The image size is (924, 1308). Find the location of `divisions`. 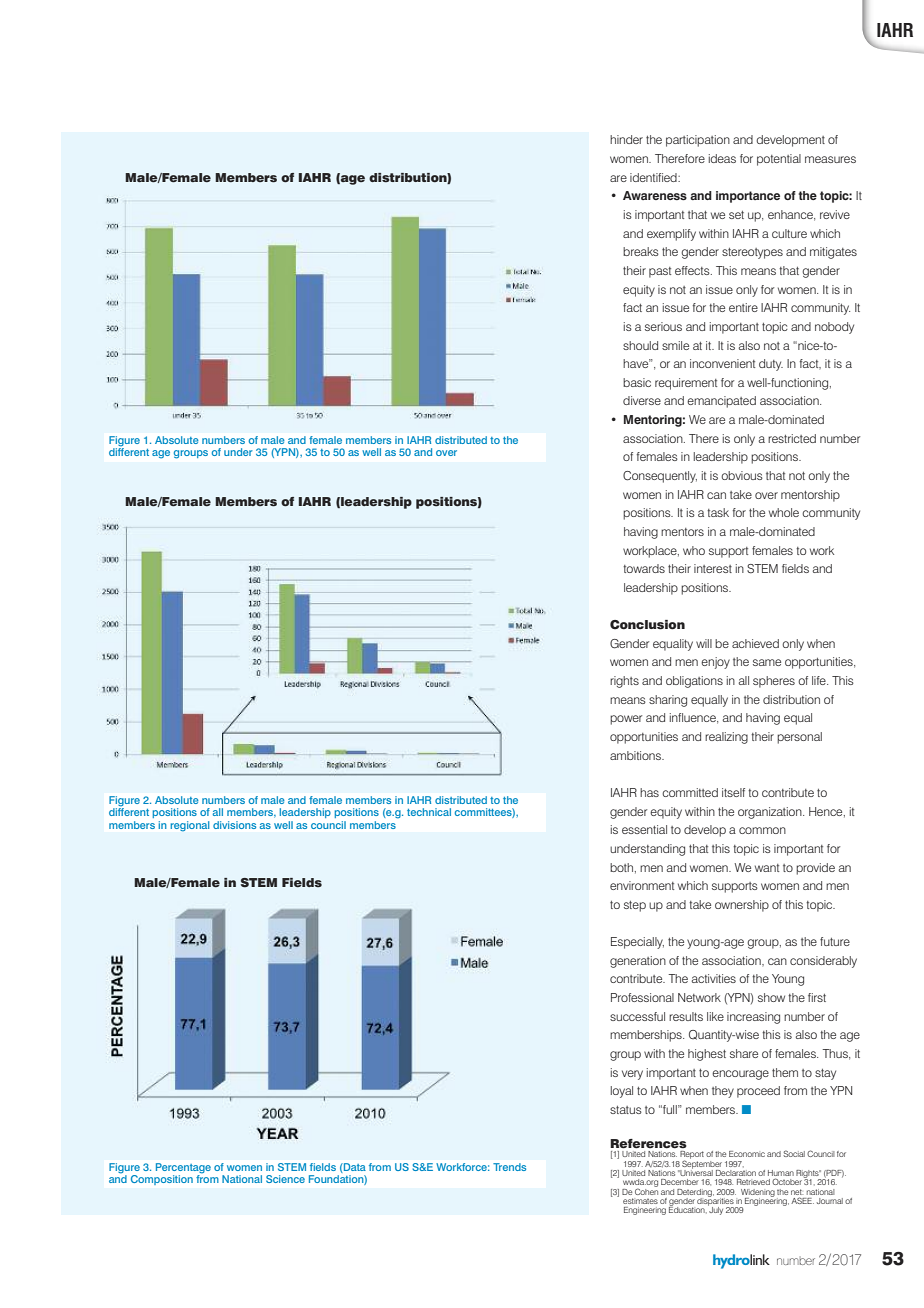

divisions is located at coordinates (234, 825).
